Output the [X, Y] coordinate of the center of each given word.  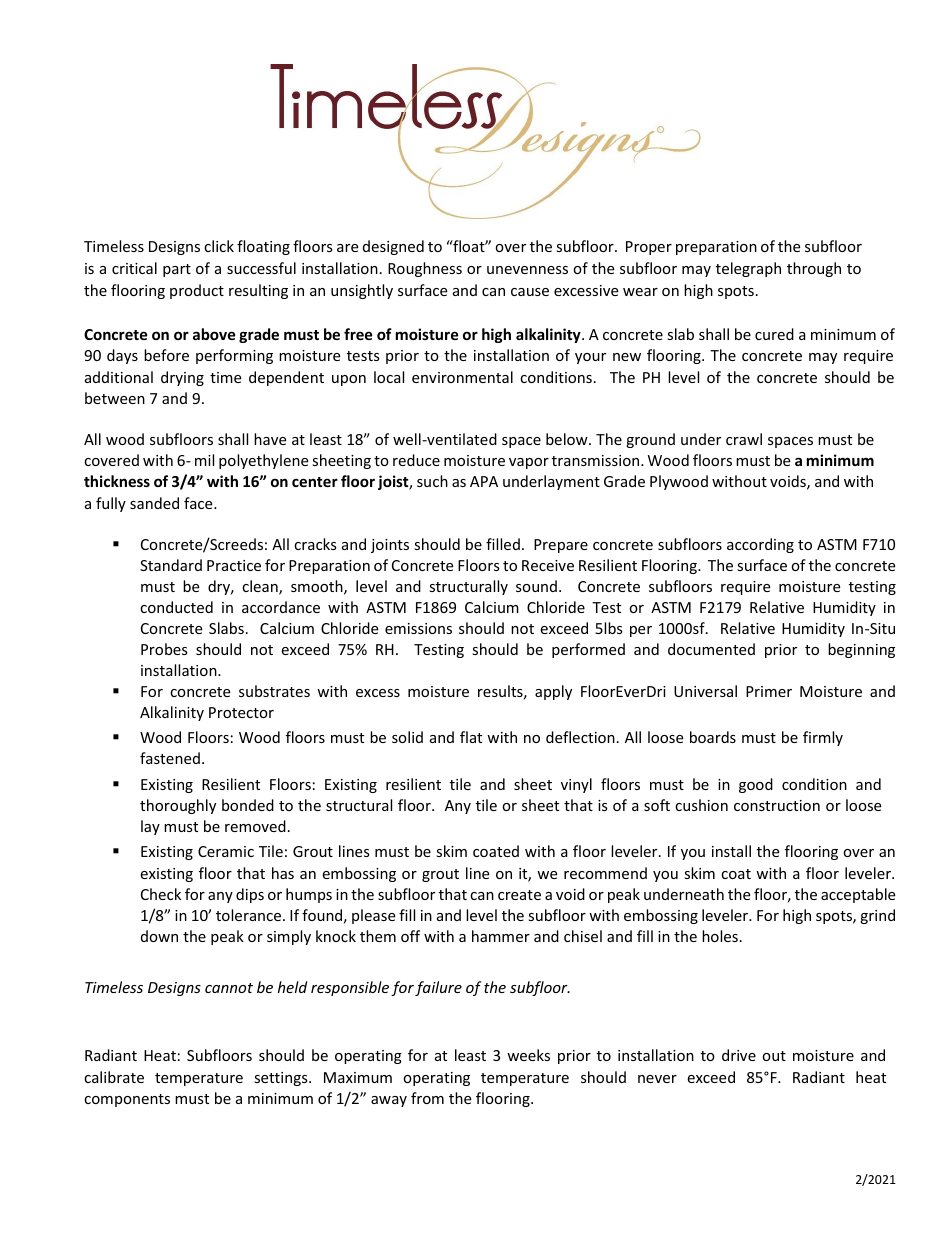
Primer [769, 691]
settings [282, 1079]
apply [553, 692]
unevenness [527, 270]
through [814, 269]
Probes [164, 649]
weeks [528, 1055]
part [177, 270]
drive [739, 1055]
